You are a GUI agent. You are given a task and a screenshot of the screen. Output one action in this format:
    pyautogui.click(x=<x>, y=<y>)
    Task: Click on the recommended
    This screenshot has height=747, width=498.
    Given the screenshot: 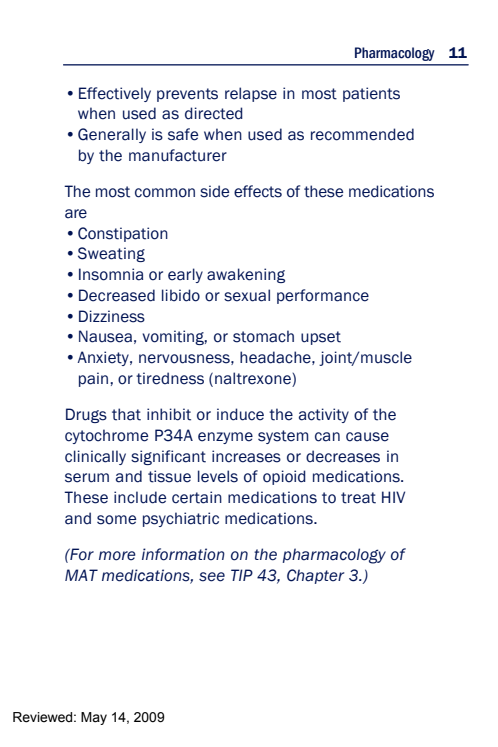 What is the action you would take?
    pyautogui.click(x=362, y=134)
